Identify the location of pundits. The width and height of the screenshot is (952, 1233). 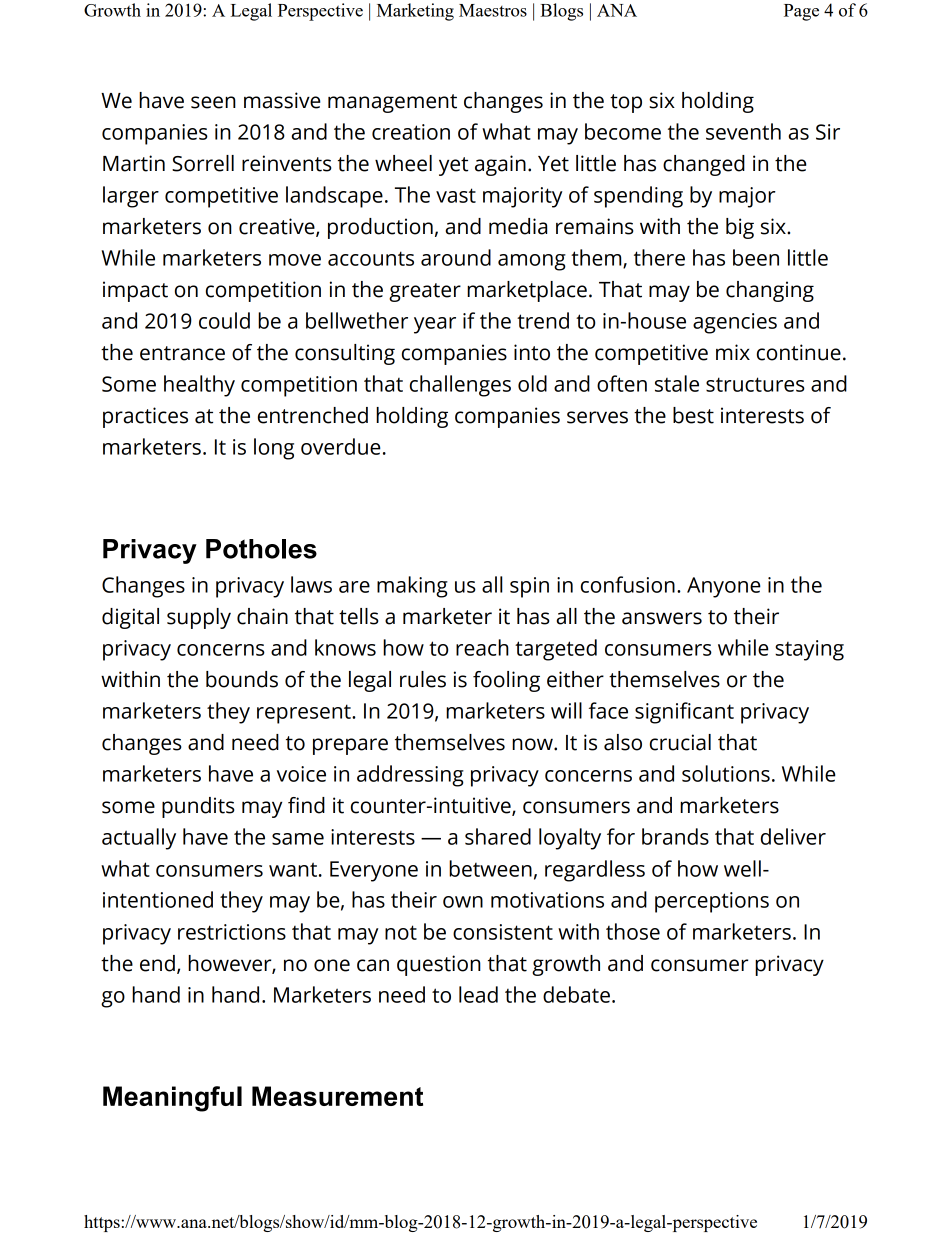
(198, 807).
